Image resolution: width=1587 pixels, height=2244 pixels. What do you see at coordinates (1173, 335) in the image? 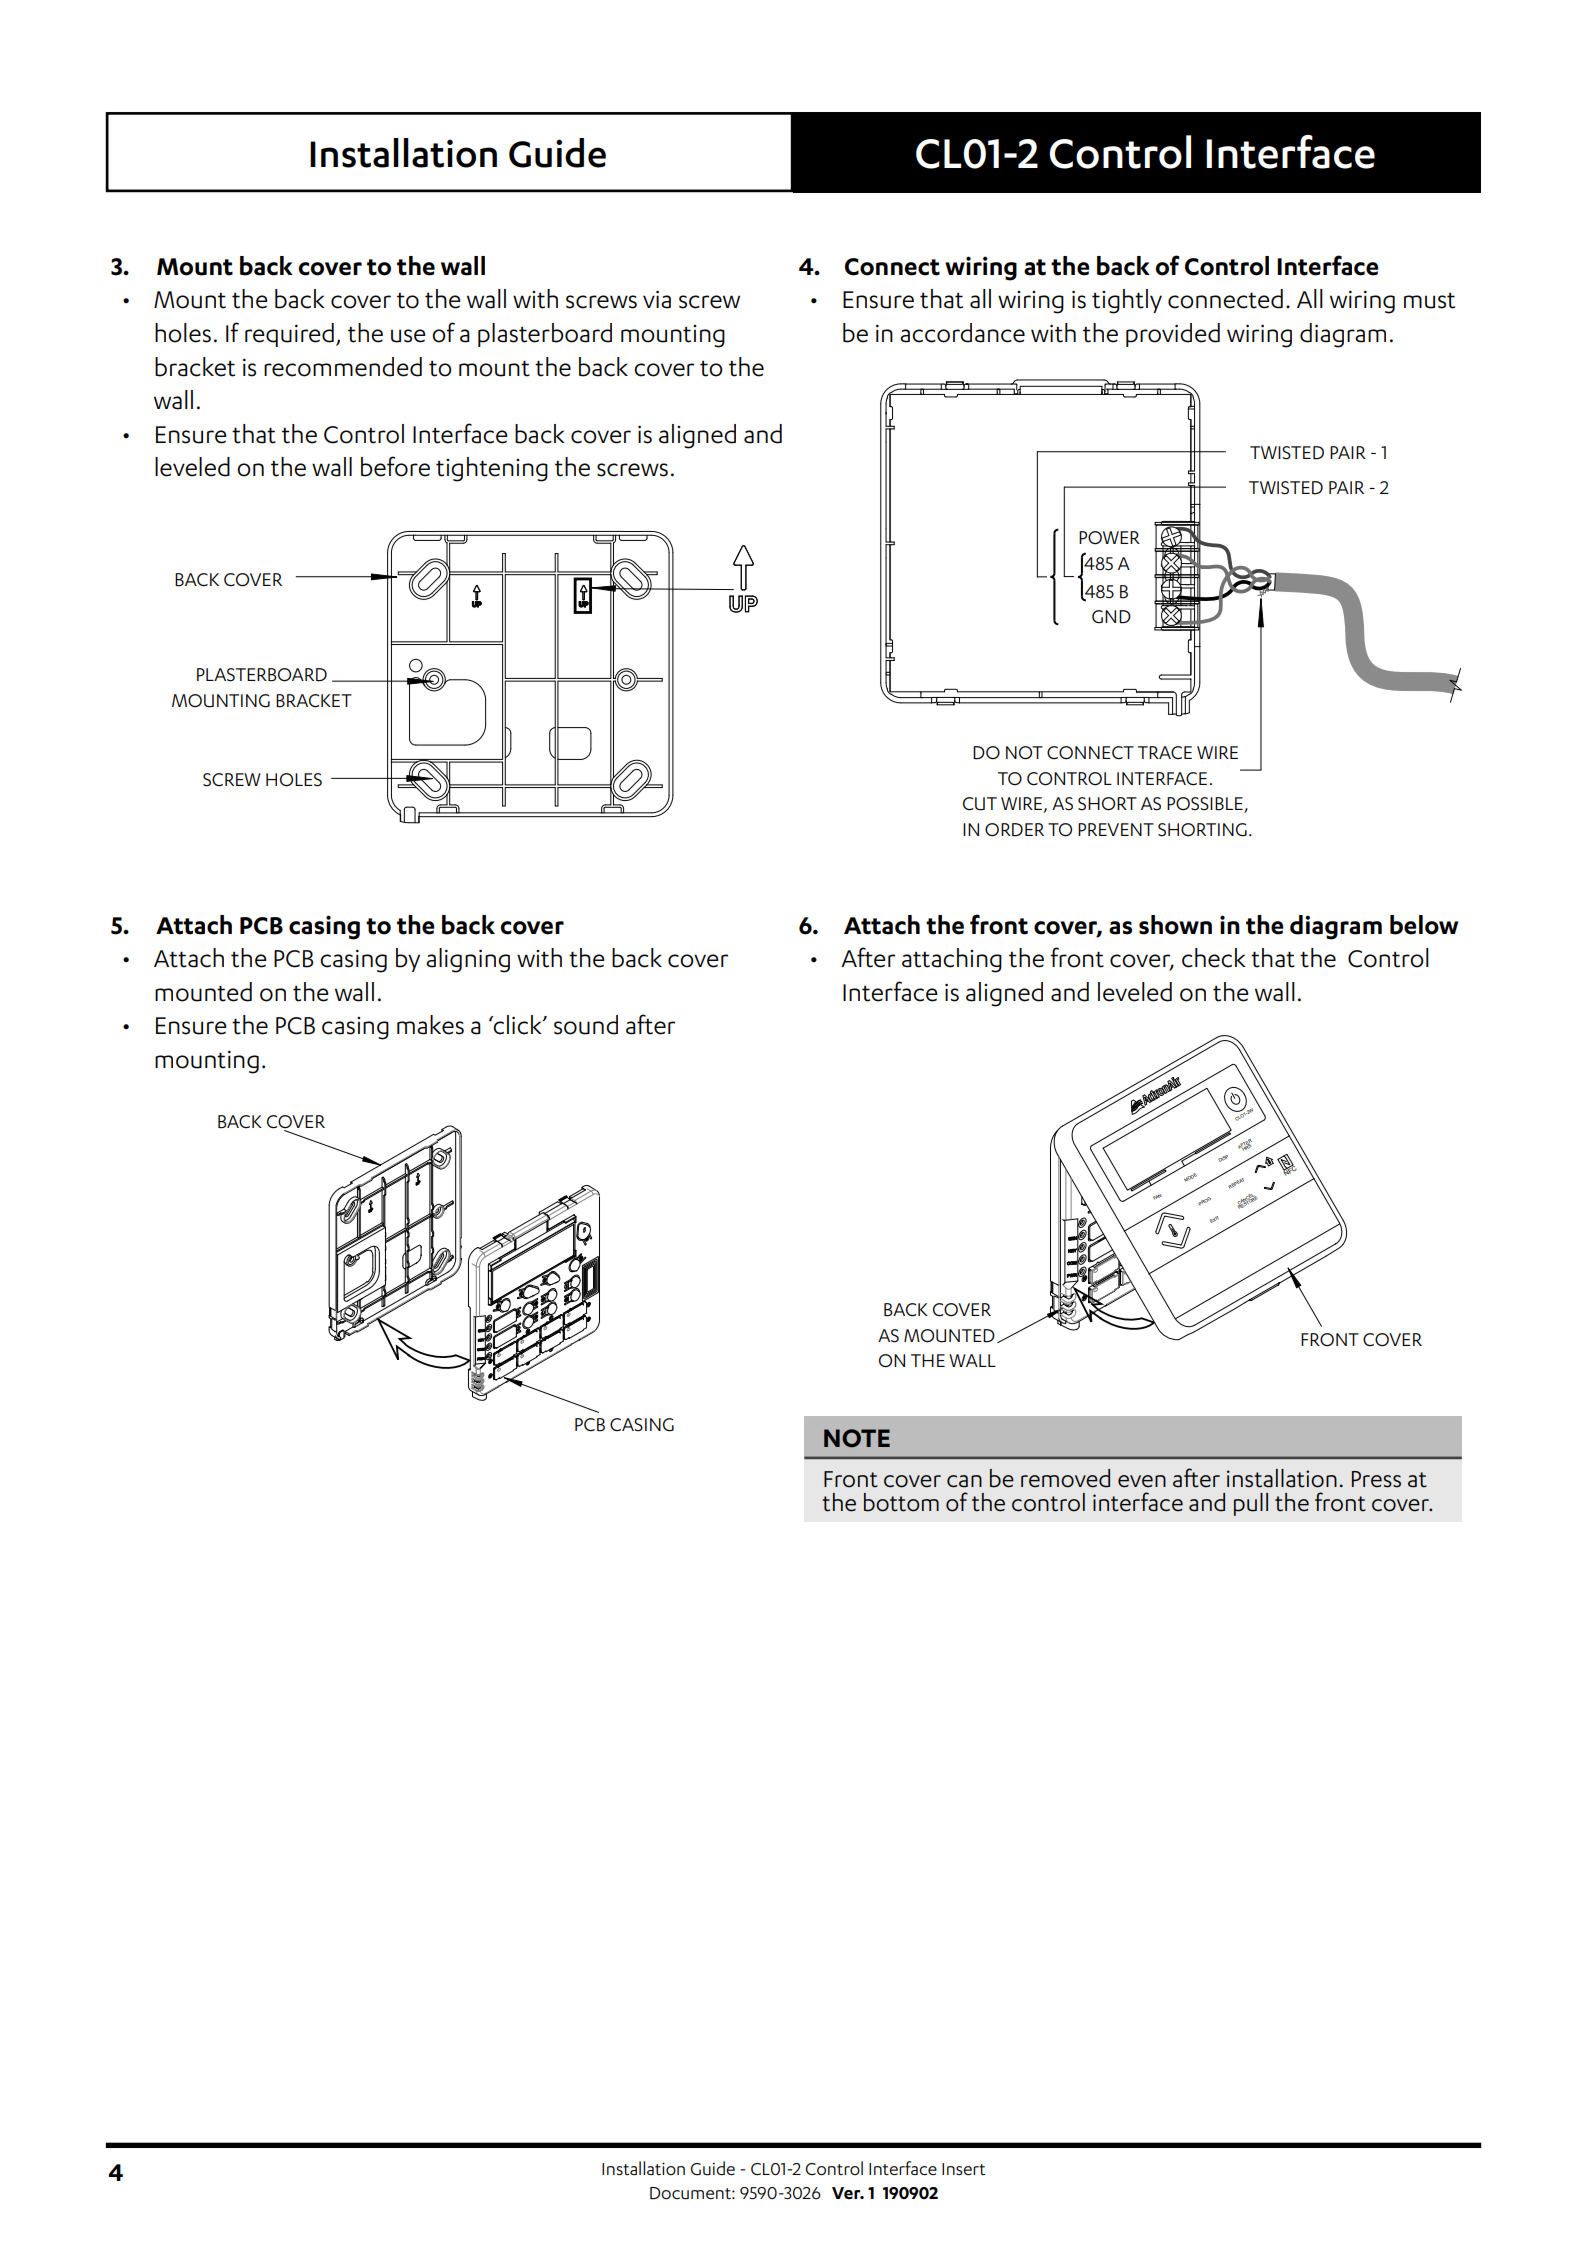
I see `provided` at bounding box center [1173, 335].
